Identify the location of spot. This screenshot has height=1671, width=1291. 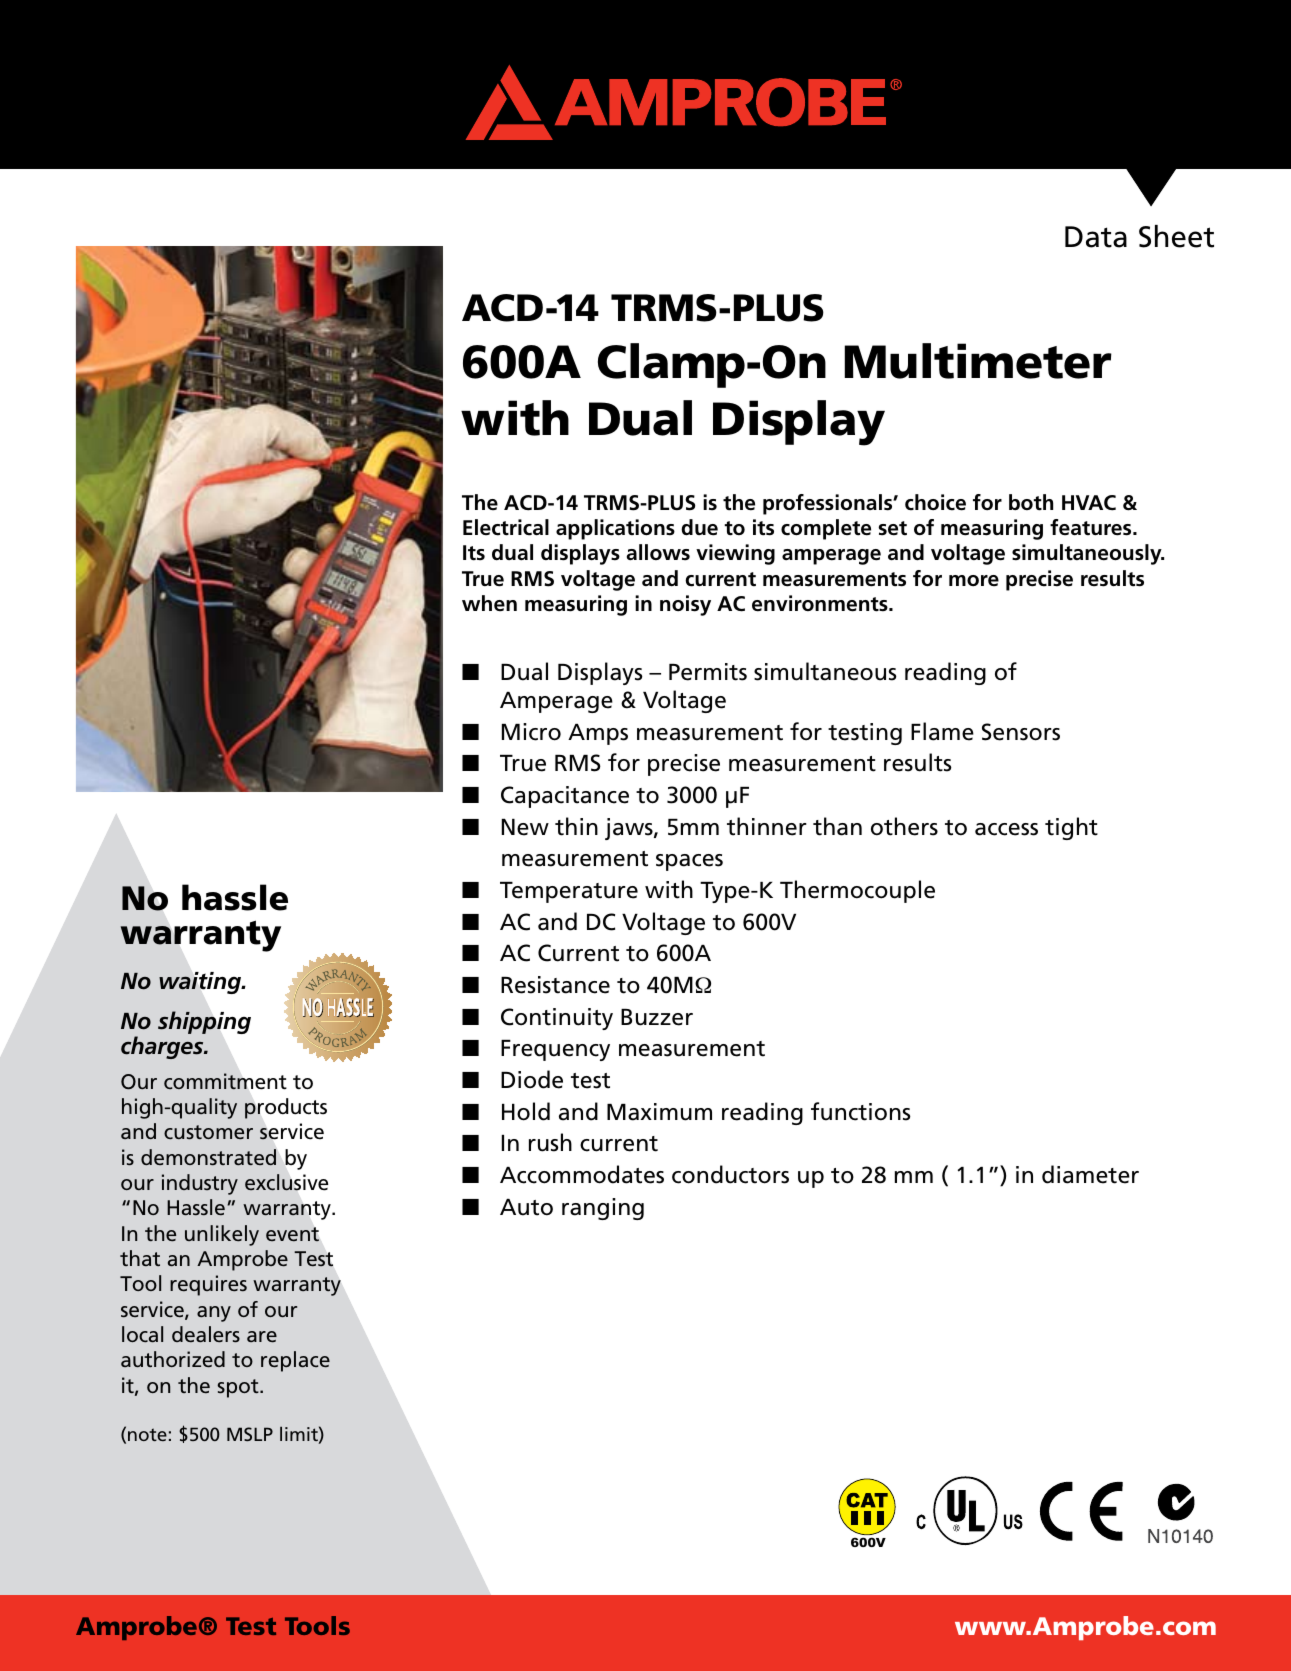
(239, 1388).
